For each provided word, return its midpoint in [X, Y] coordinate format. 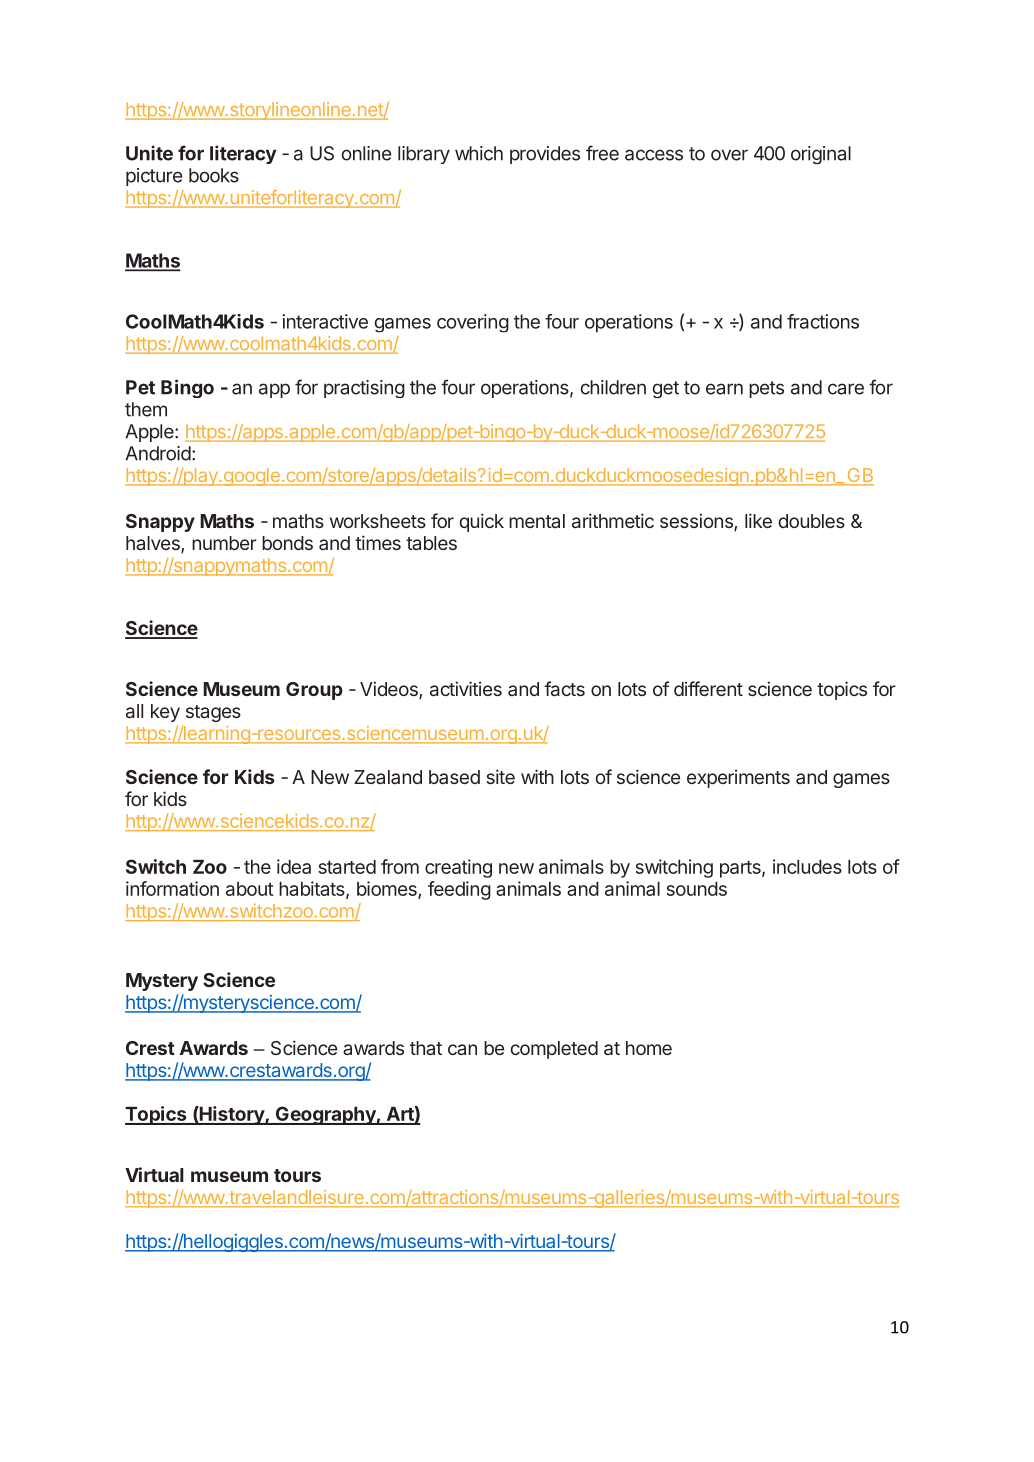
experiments [738, 778]
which [479, 153]
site [500, 776]
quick [481, 522]
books [214, 175]
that [426, 1048]
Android [158, 453]
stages [213, 713]
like [758, 520]
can [462, 1049]
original [821, 155]
